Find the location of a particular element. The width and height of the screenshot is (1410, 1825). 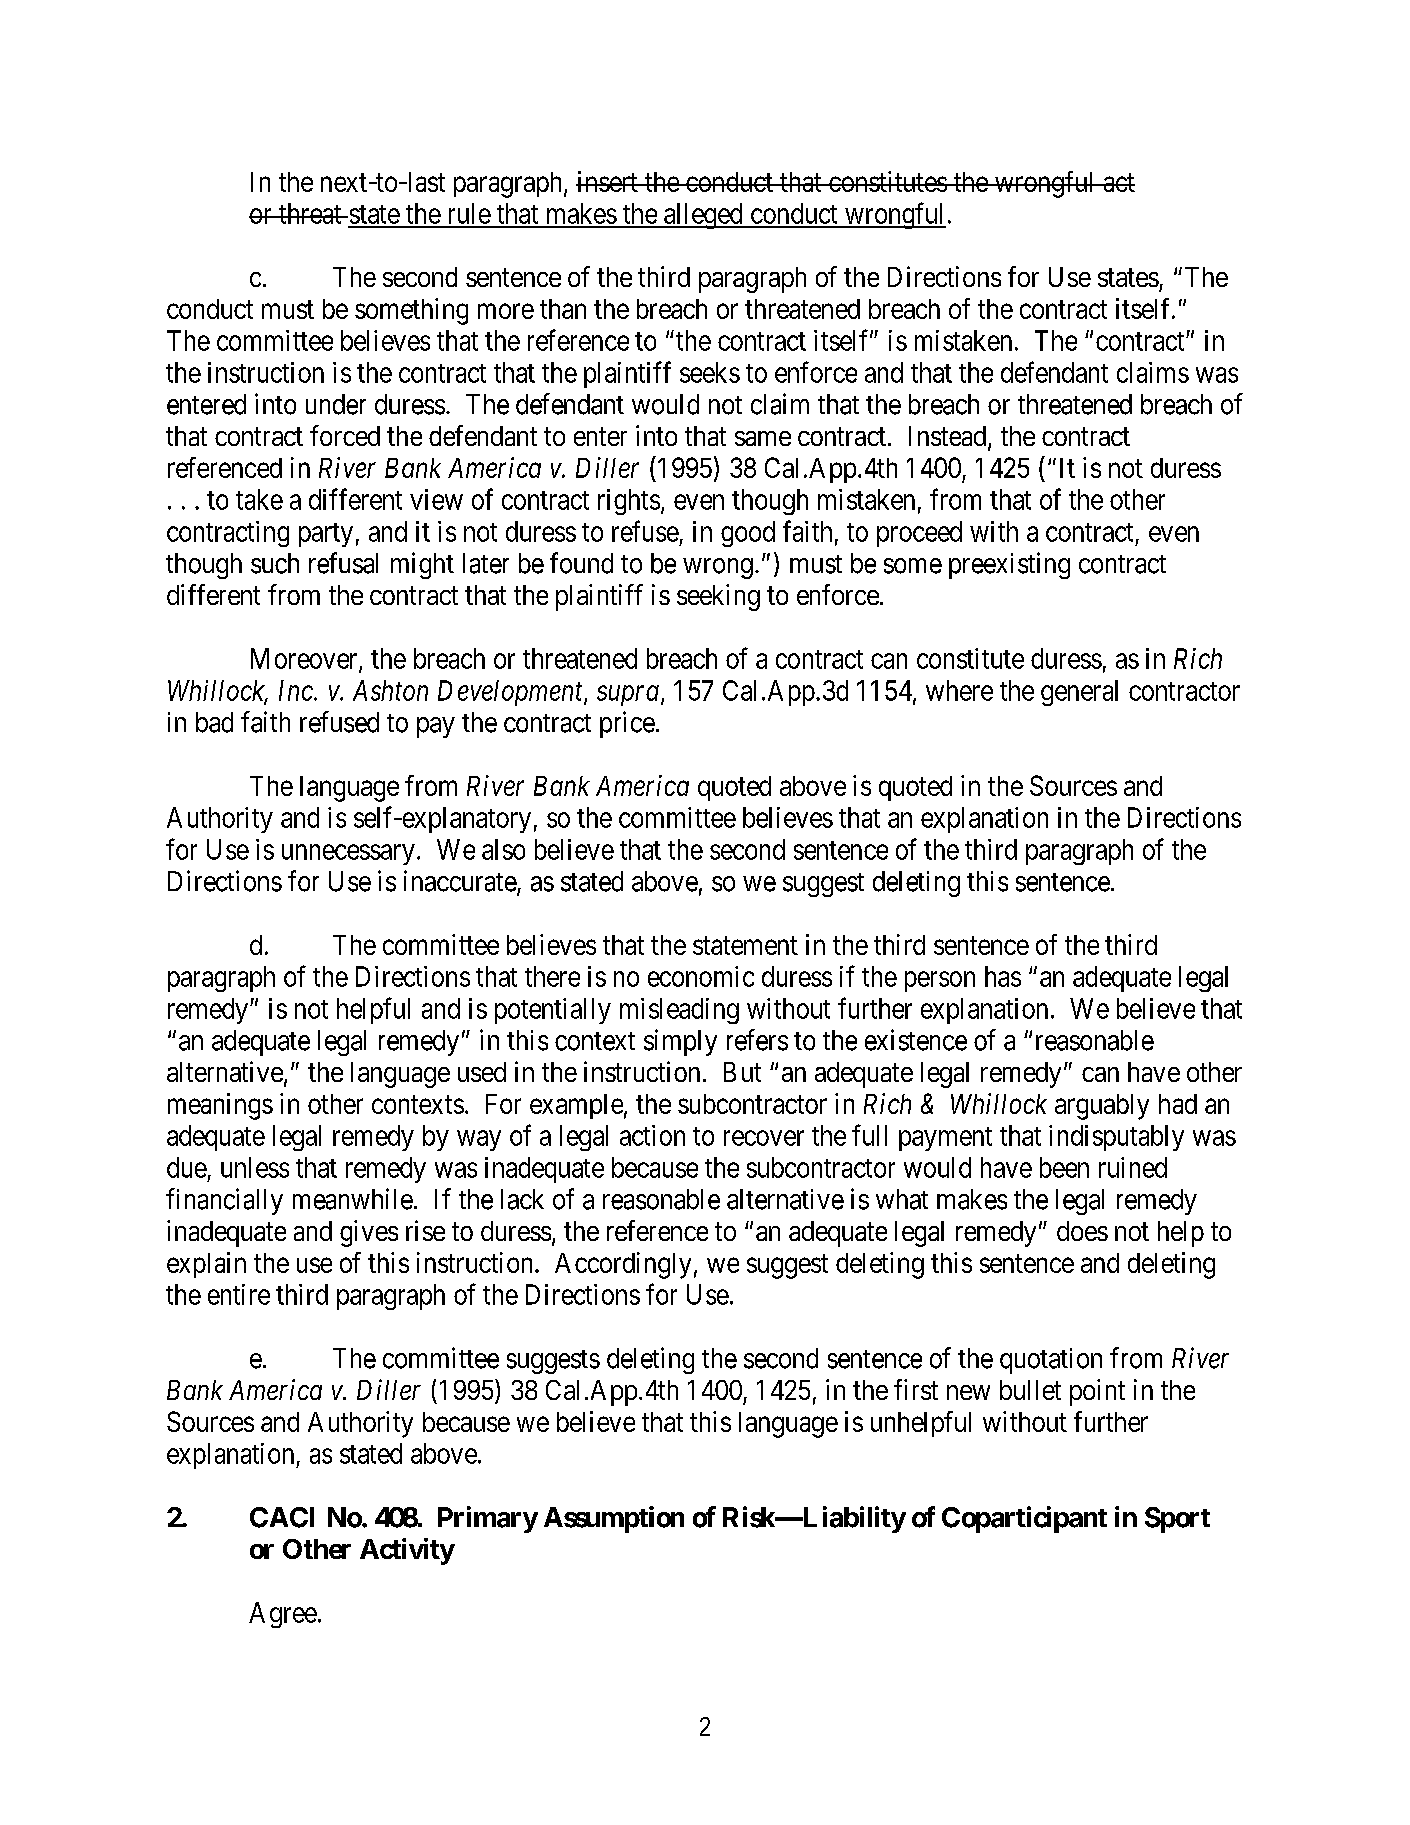

person is located at coordinates (940, 981).
